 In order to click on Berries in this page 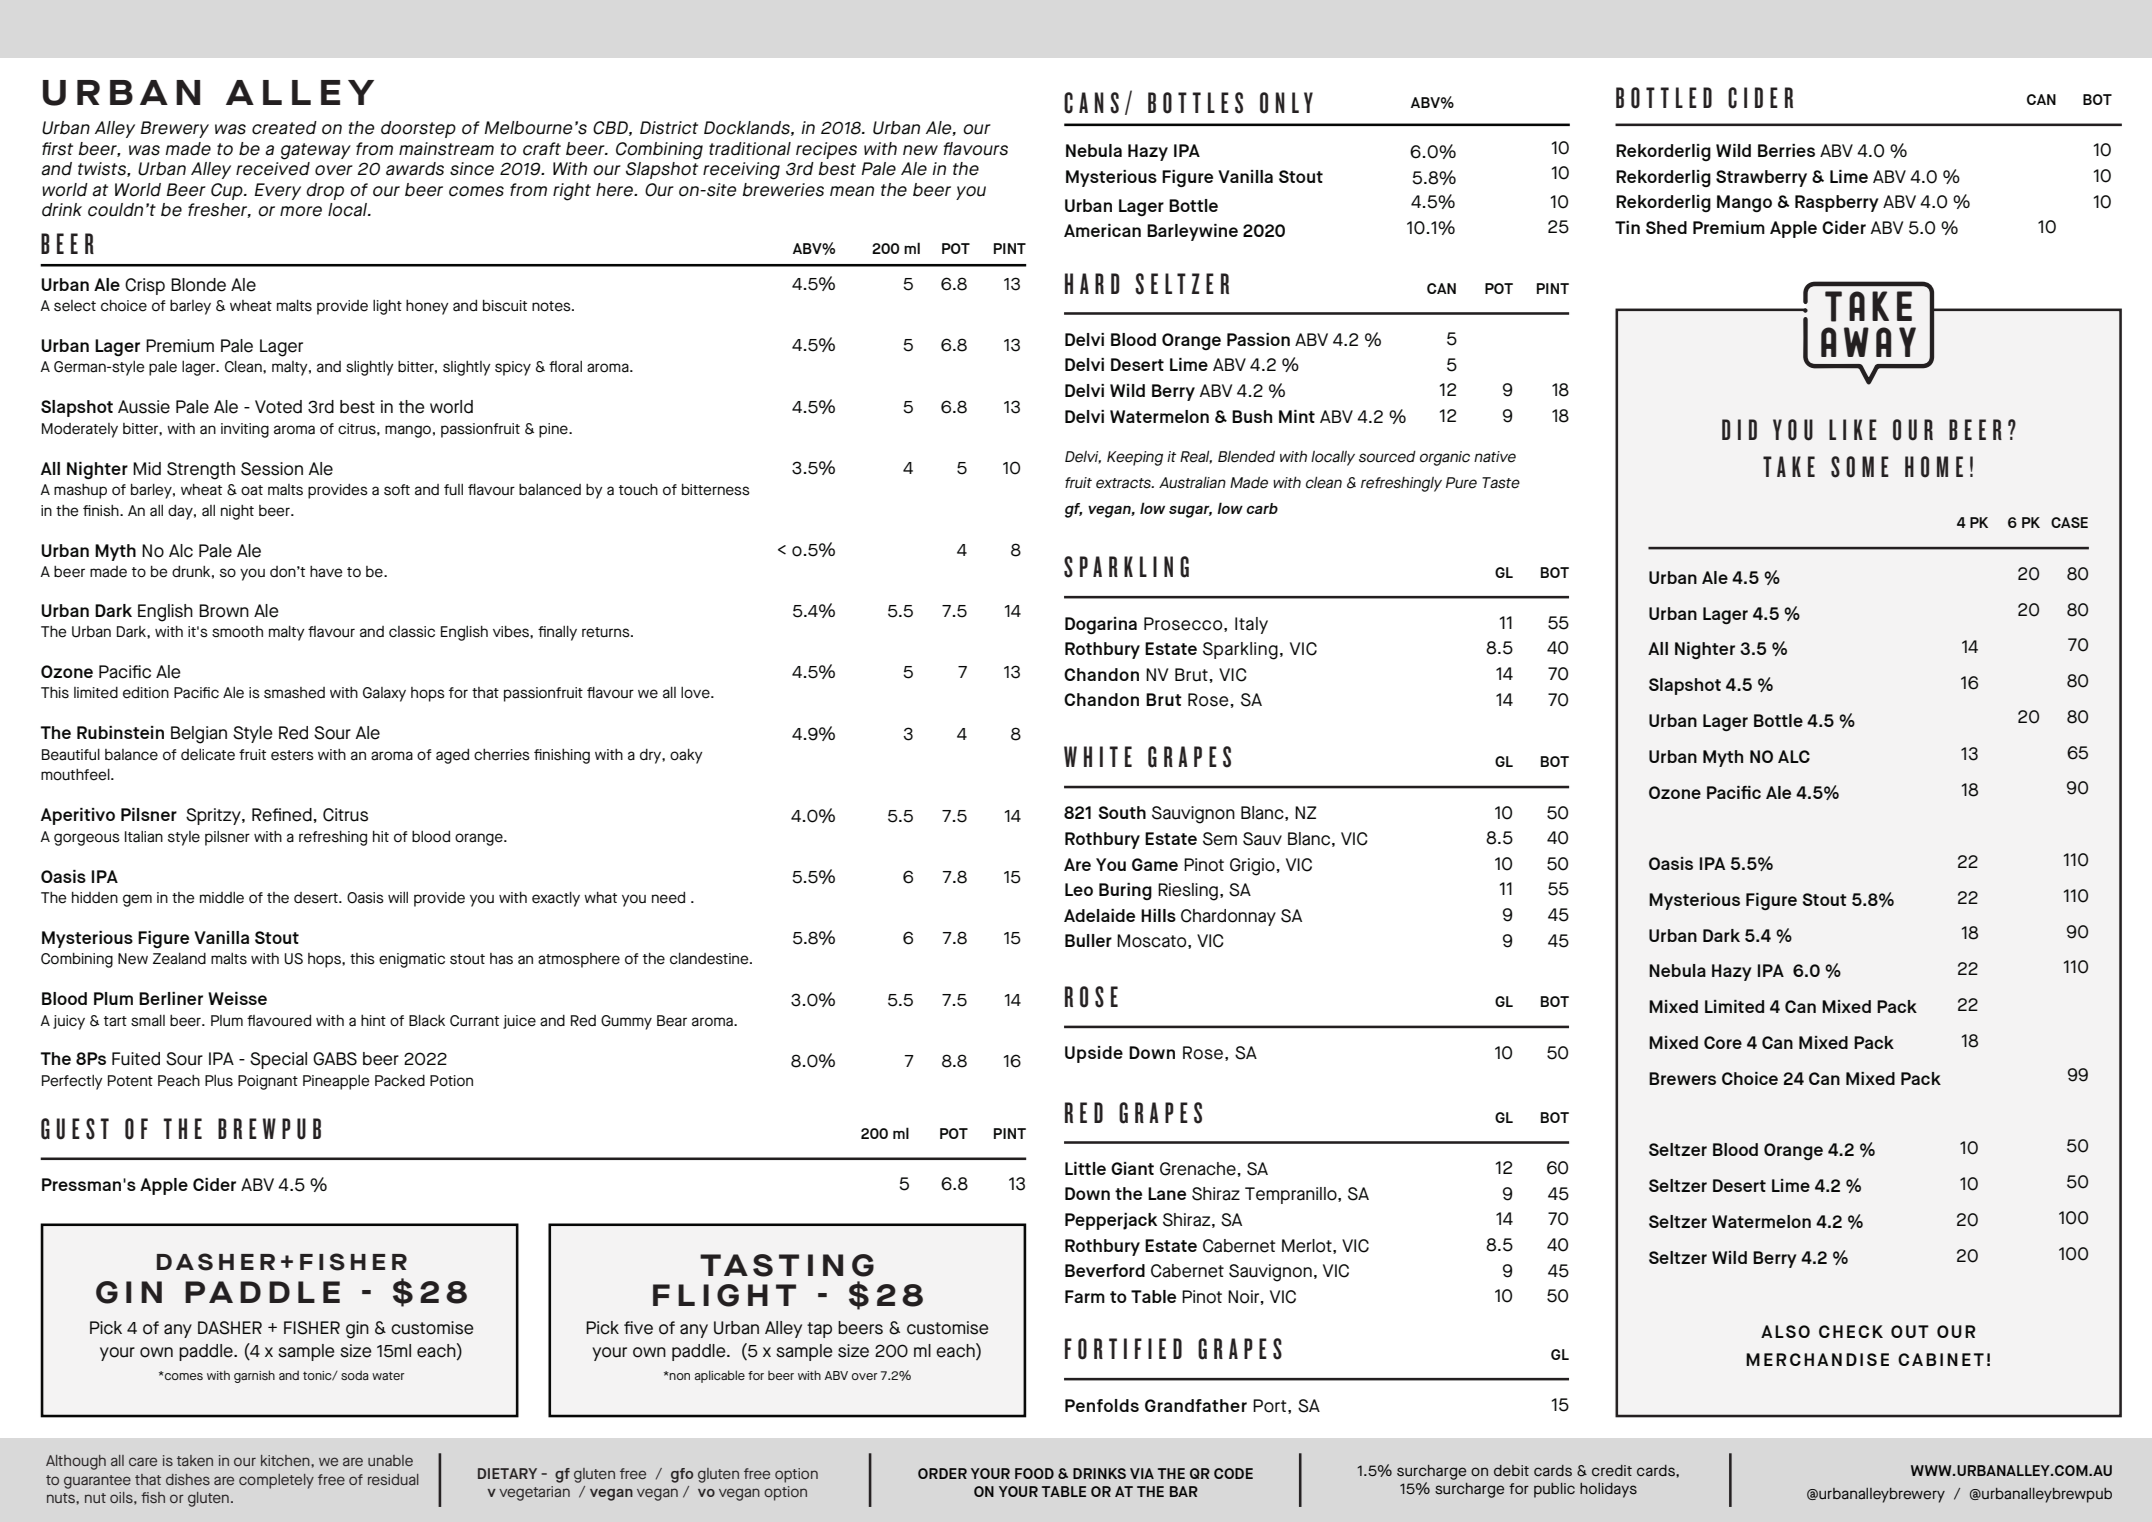, I will do `click(1786, 150)`.
